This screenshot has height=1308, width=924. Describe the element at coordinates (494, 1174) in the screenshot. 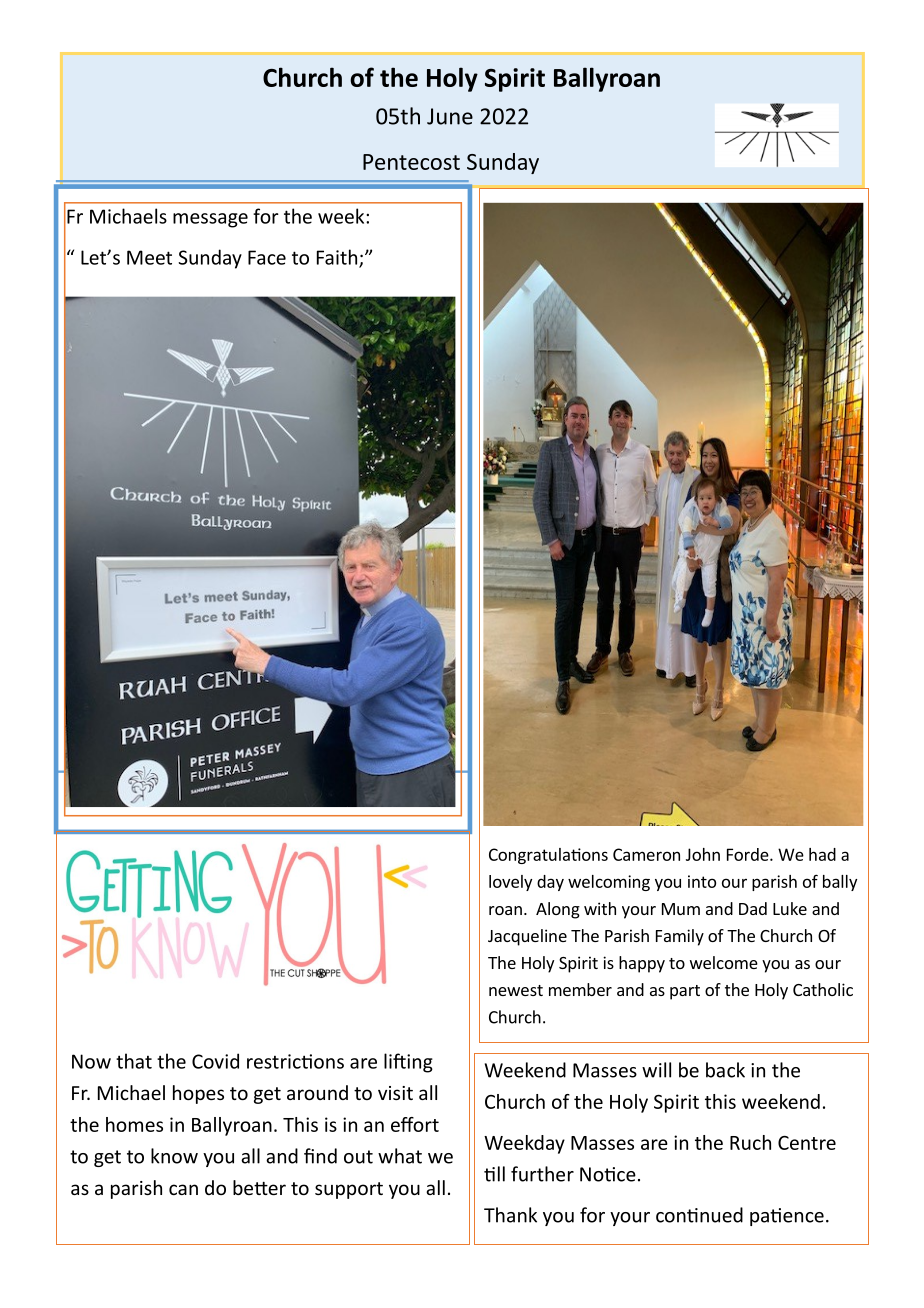

I see `till` at that location.
